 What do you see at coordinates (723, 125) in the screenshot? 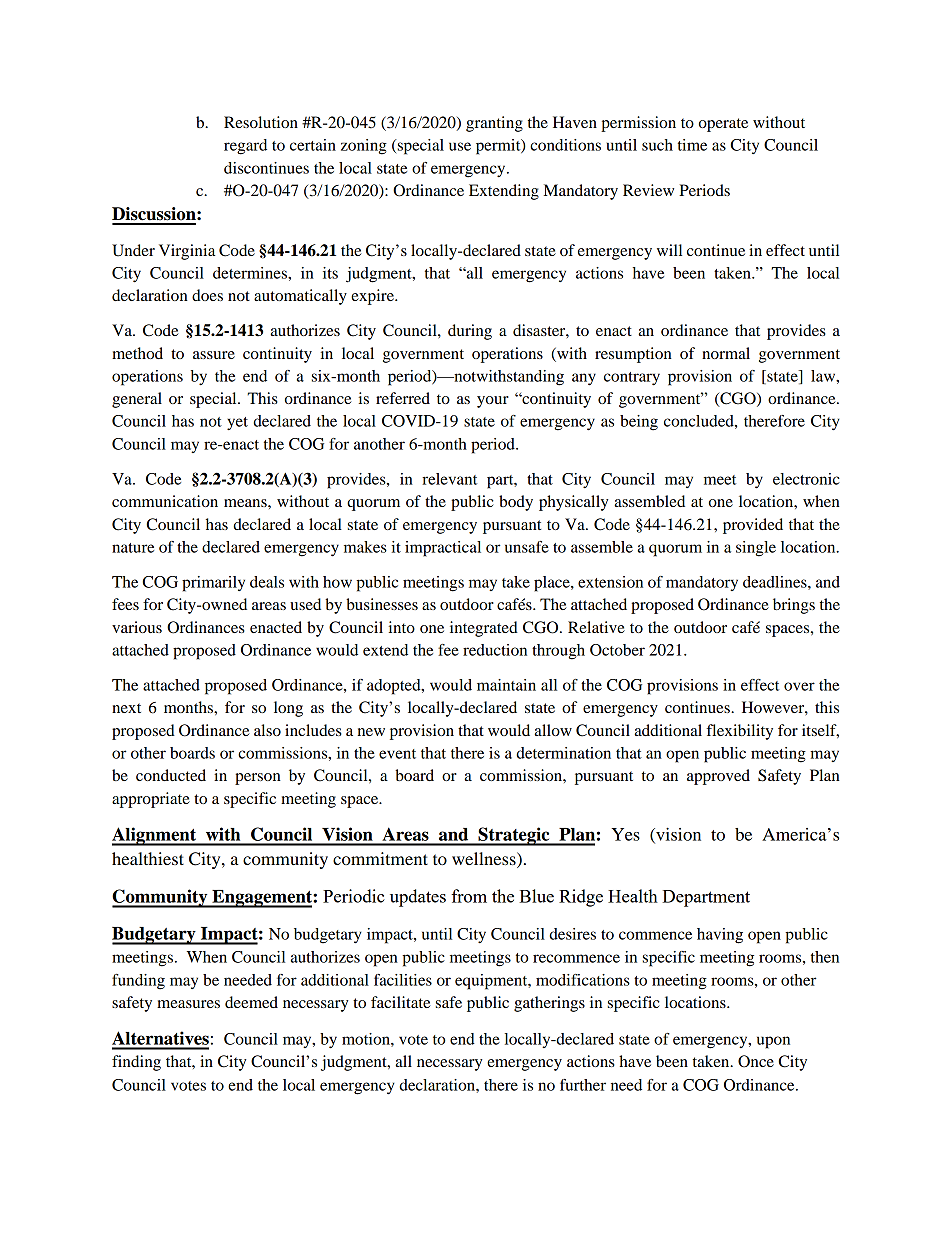
I see `operate` at bounding box center [723, 125].
